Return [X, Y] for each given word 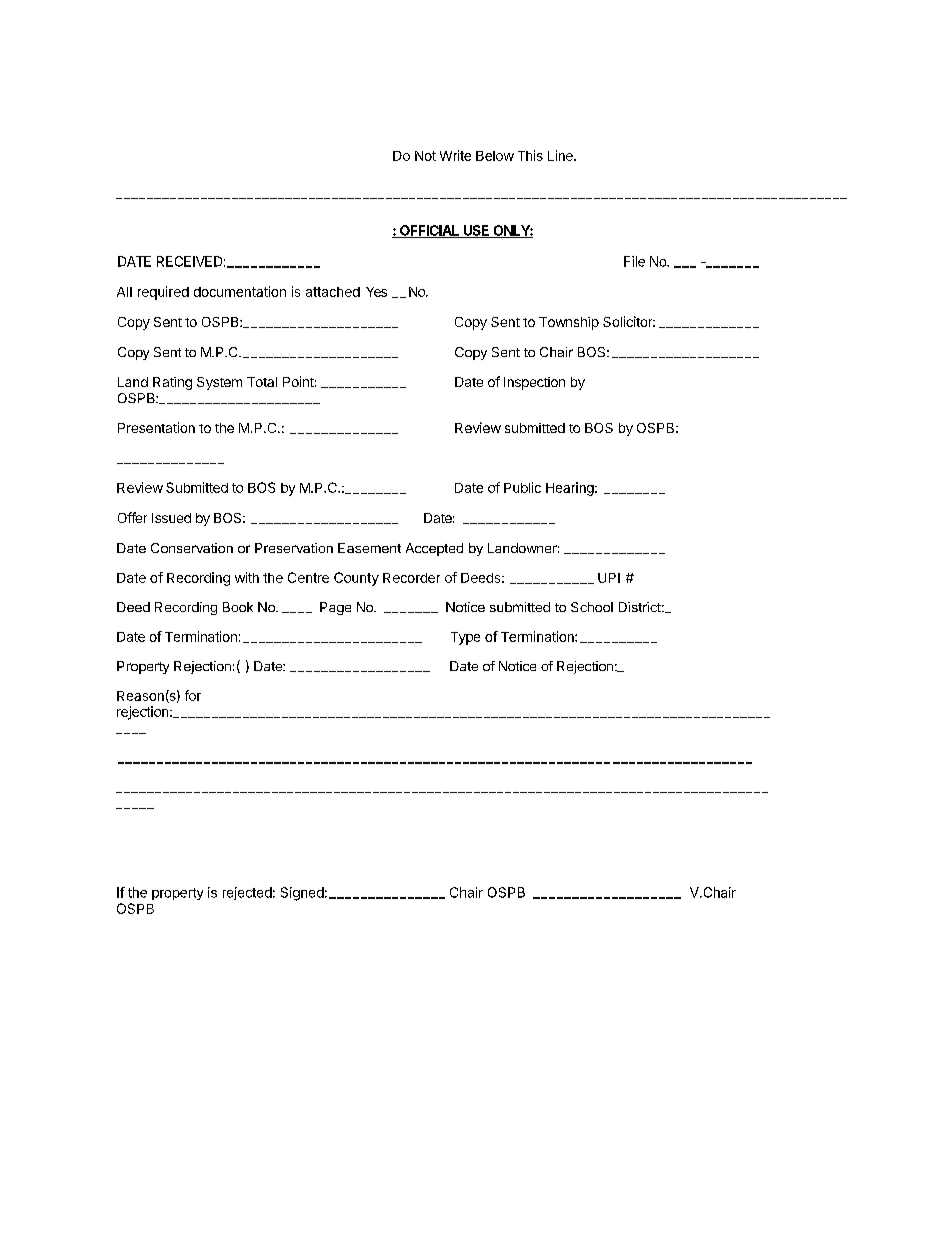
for [193, 695]
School [592, 607]
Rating [172, 383]
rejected [247, 893]
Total [262, 382]
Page [335, 608]
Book [238, 607]
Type [465, 638]
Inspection [534, 383]
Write [455, 155]
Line [561, 155]
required [163, 293]
